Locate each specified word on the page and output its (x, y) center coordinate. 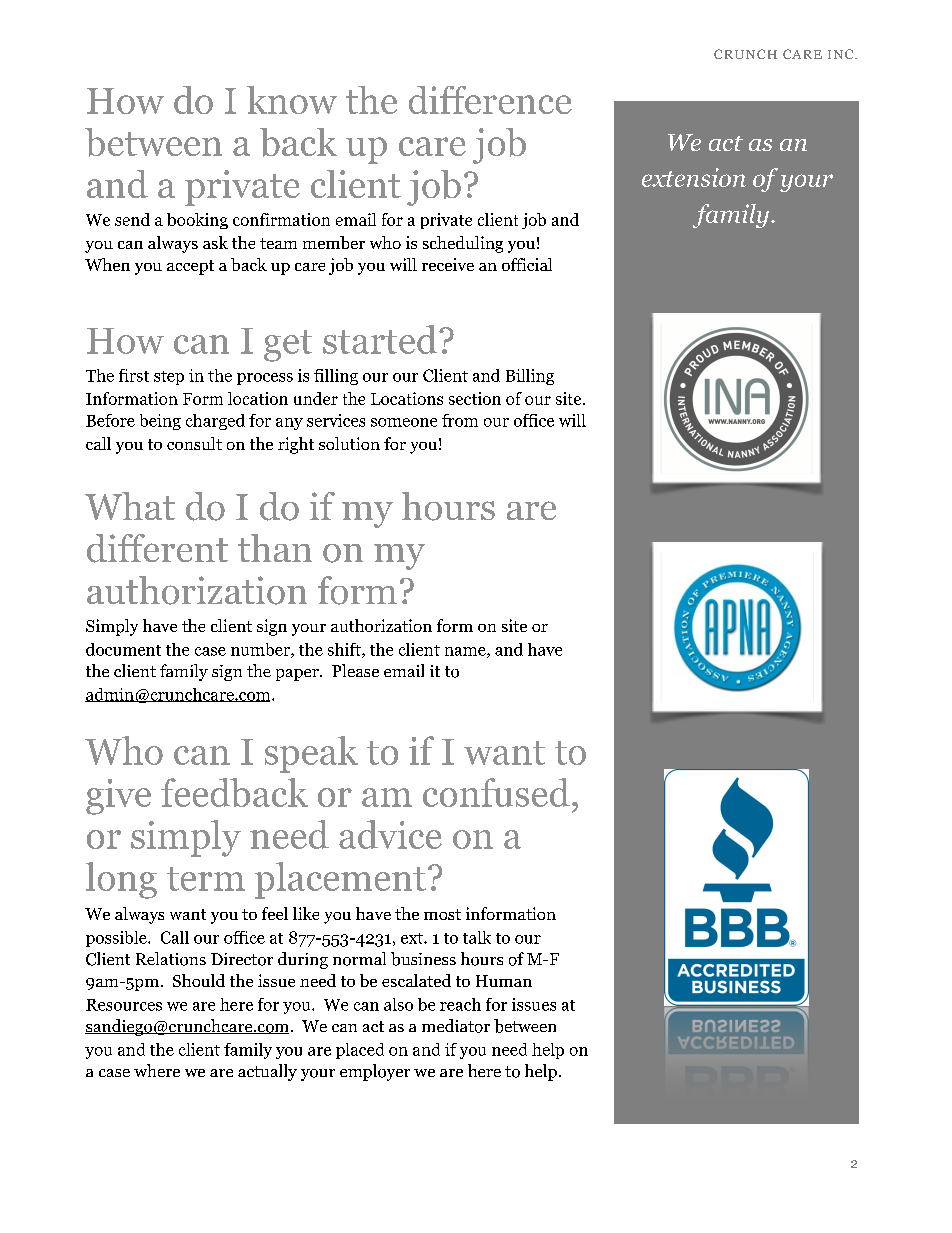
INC (842, 54)
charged (215, 422)
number (261, 650)
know (292, 100)
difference (490, 100)
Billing (530, 377)
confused (496, 792)
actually (267, 1072)
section (475, 398)
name (466, 652)
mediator (456, 1026)
